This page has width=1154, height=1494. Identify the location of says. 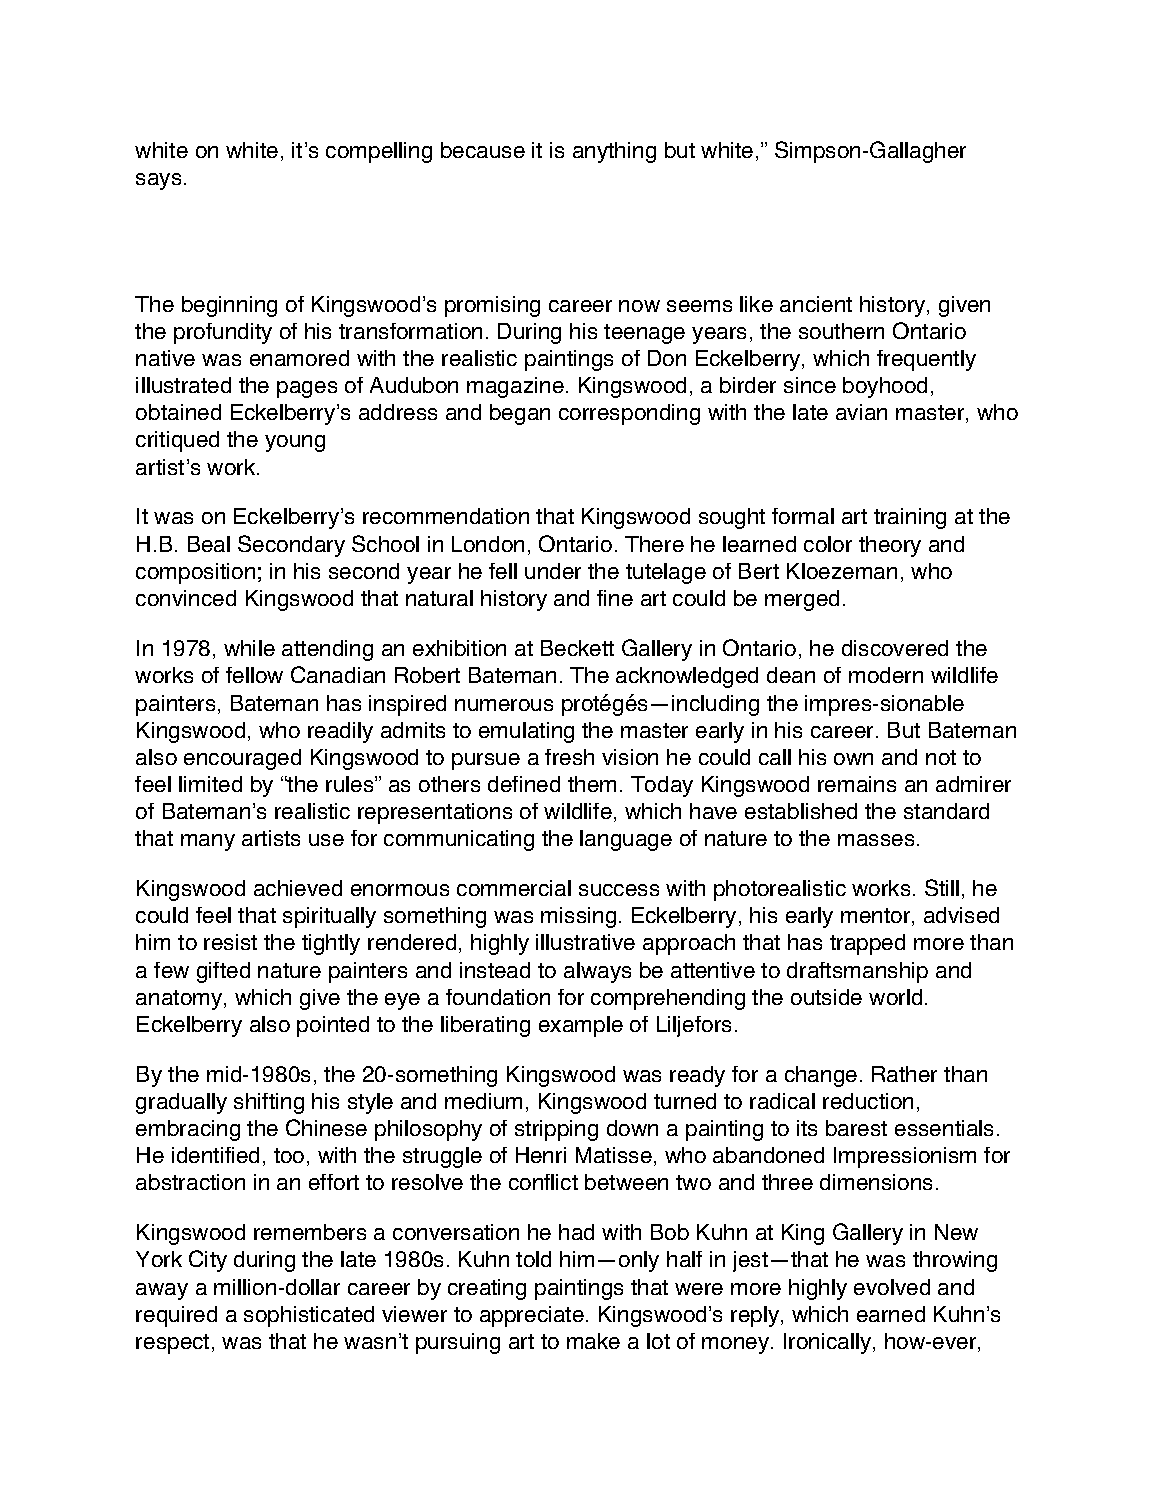
(158, 181).
